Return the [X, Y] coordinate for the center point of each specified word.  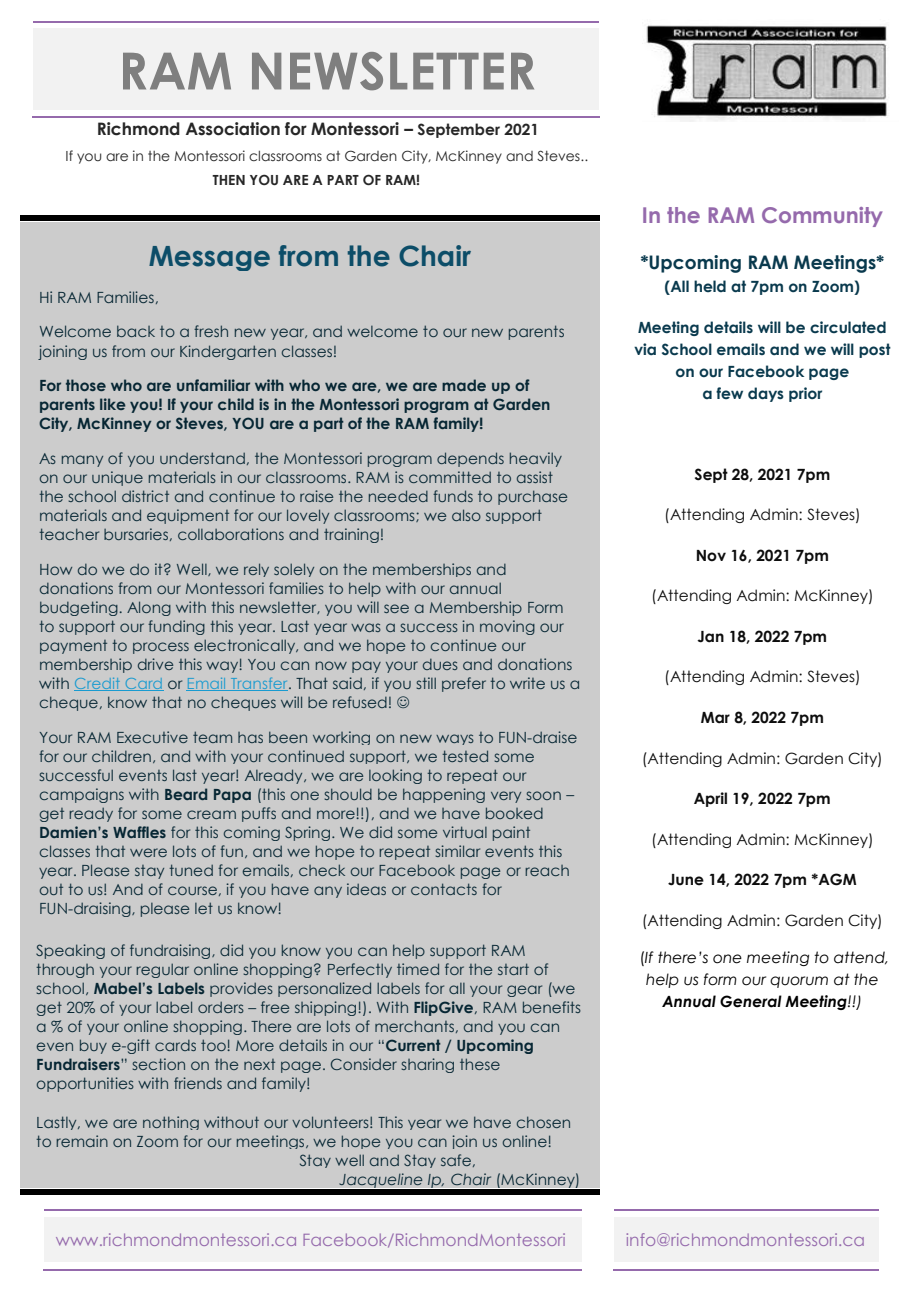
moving [507, 627]
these [480, 1064]
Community [822, 217]
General [751, 1001]
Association [233, 129]
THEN [228, 180]
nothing [171, 1123]
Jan [710, 637]
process [161, 648]
